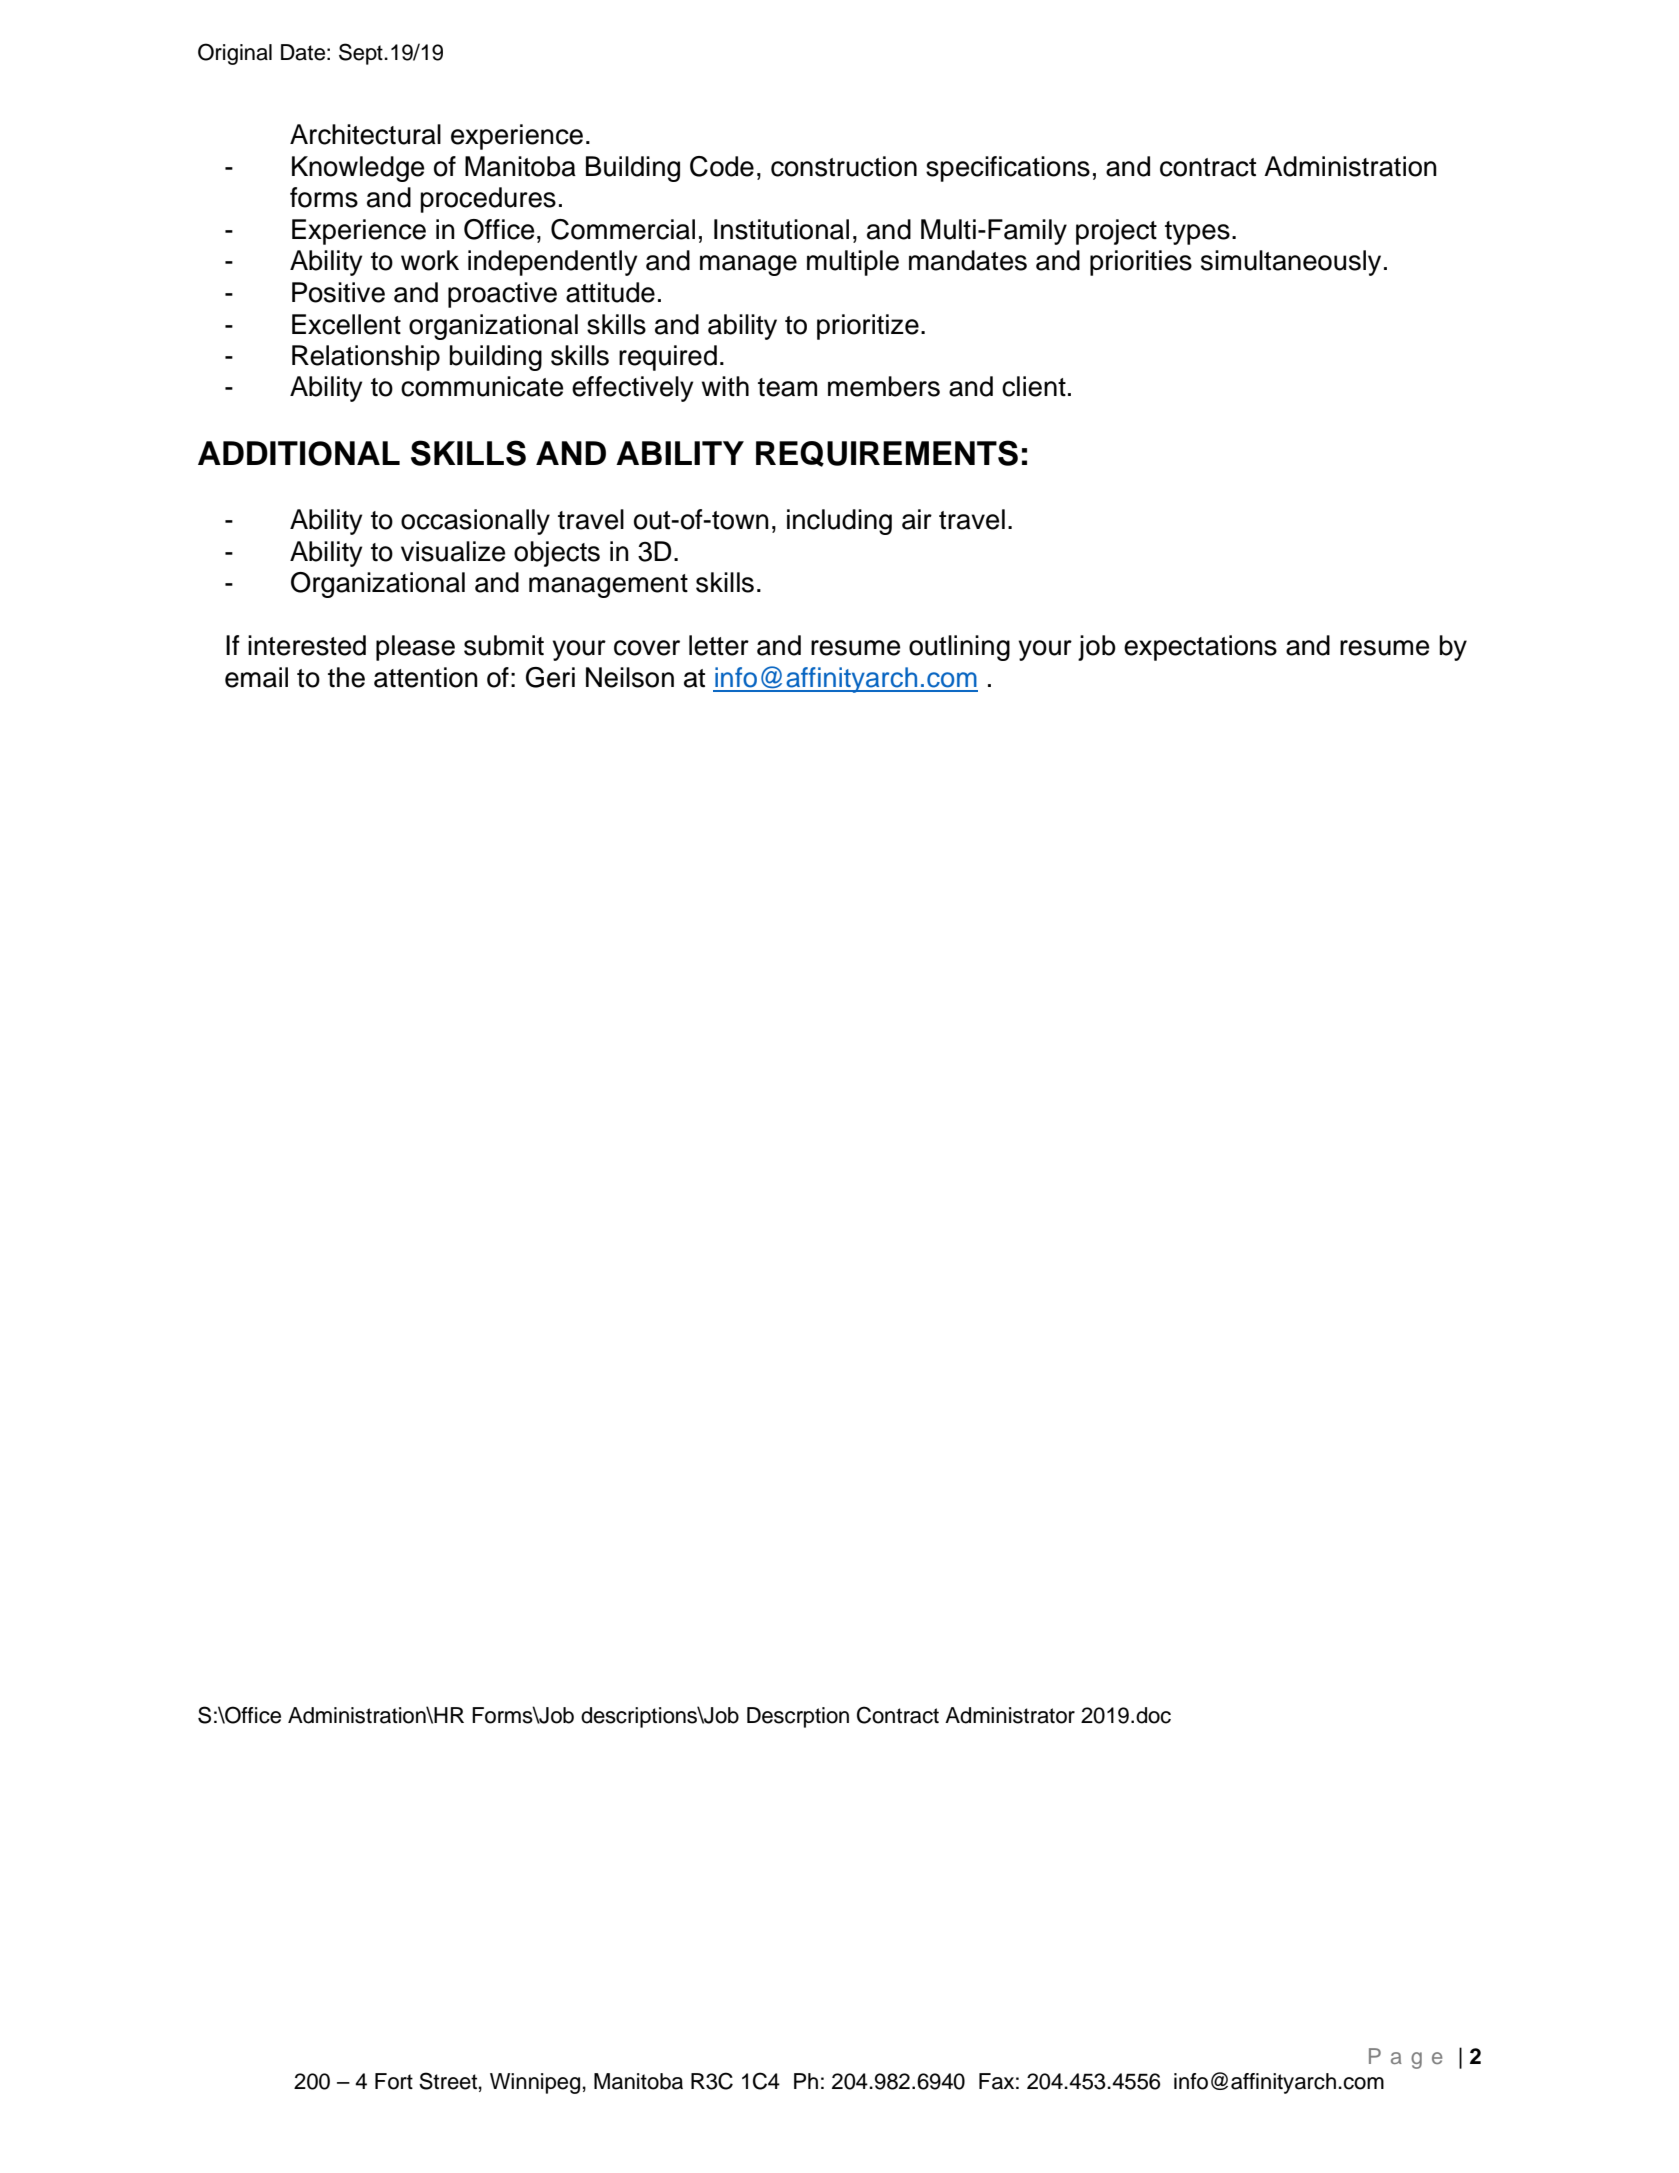  Describe the element at coordinates (719, 645) in the document. I see `letter` at that location.
